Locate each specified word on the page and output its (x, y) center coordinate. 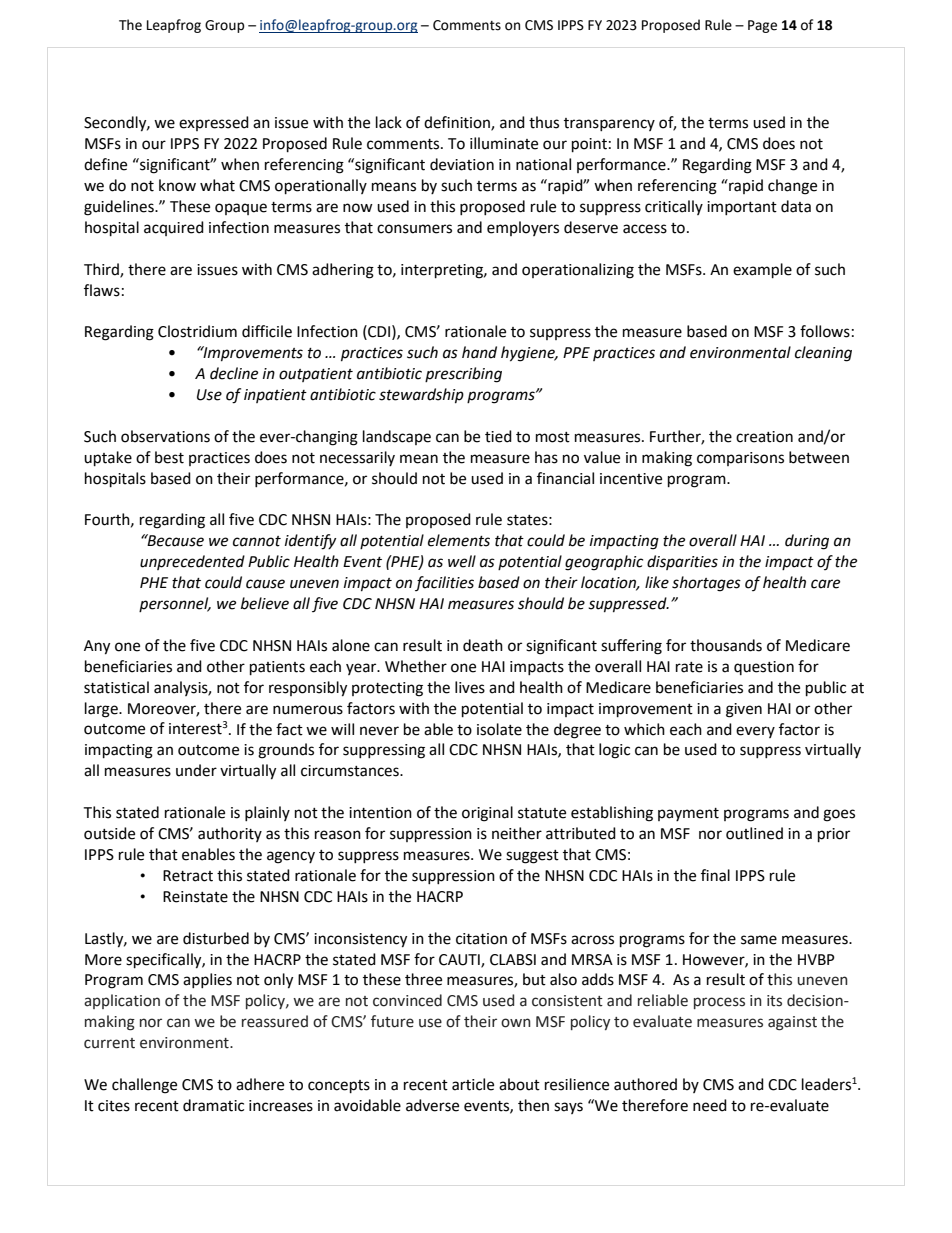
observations (165, 436)
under (196, 770)
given (744, 710)
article (473, 1084)
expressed (214, 123)
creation (764, 437)
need (710, 1105)
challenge (144, 1086)
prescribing (463, 375)
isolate (499, 729)
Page (762, 26)
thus (544, 122)
